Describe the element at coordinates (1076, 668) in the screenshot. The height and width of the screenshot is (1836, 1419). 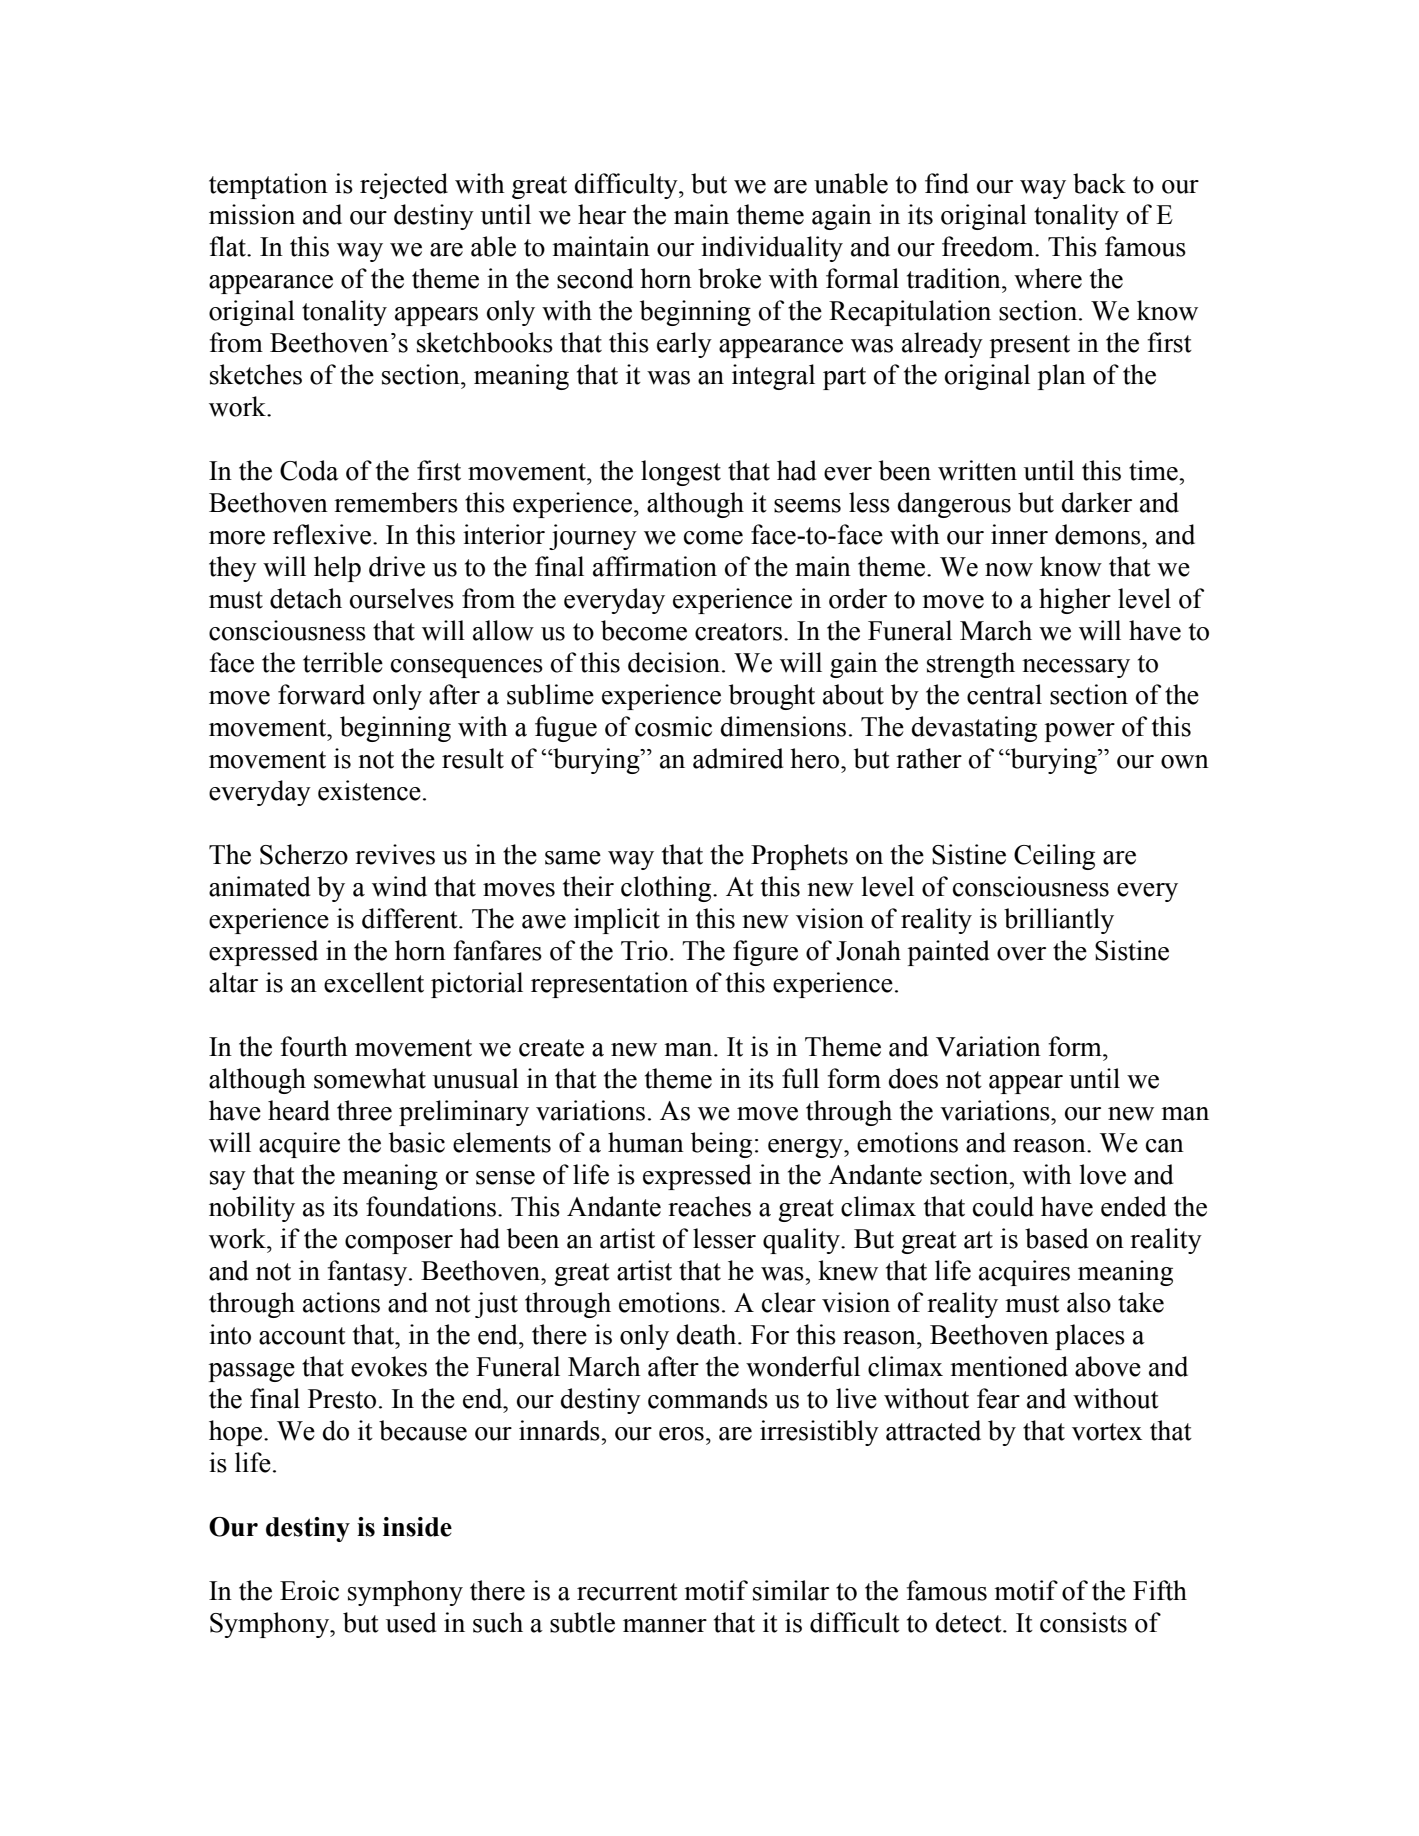
I see `necessary` at that location.
